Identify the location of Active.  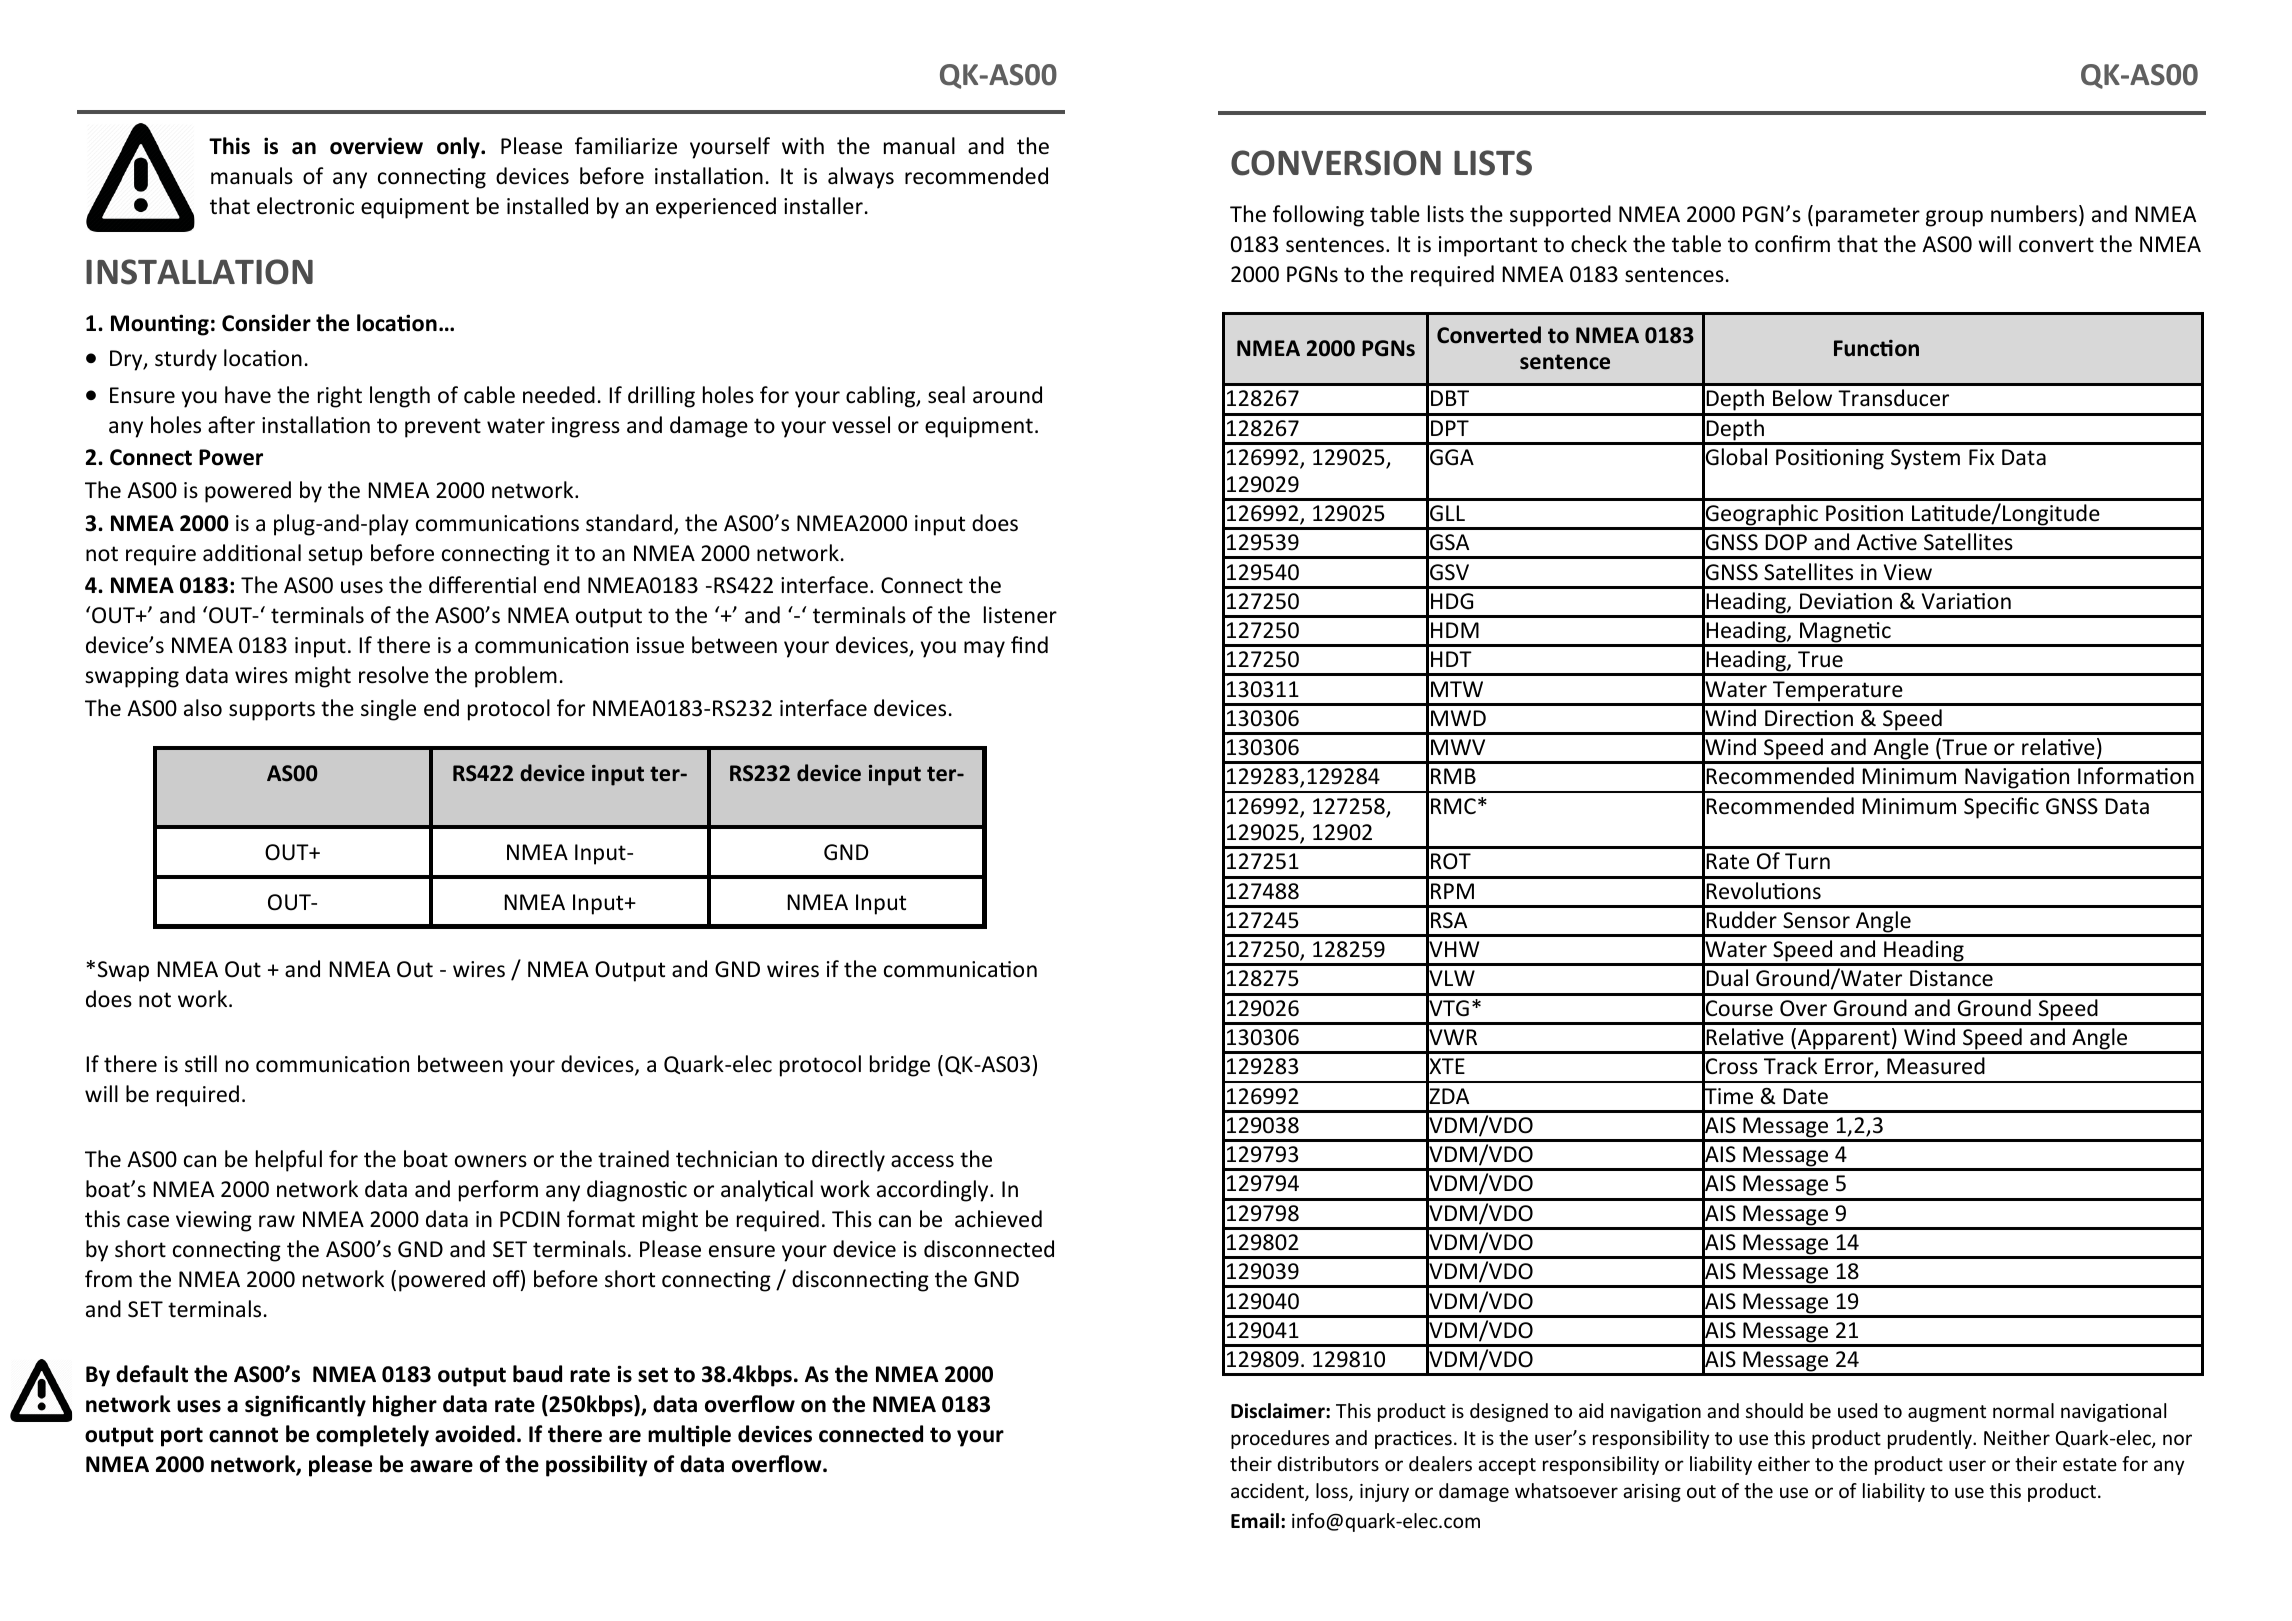
(1886, 542).
